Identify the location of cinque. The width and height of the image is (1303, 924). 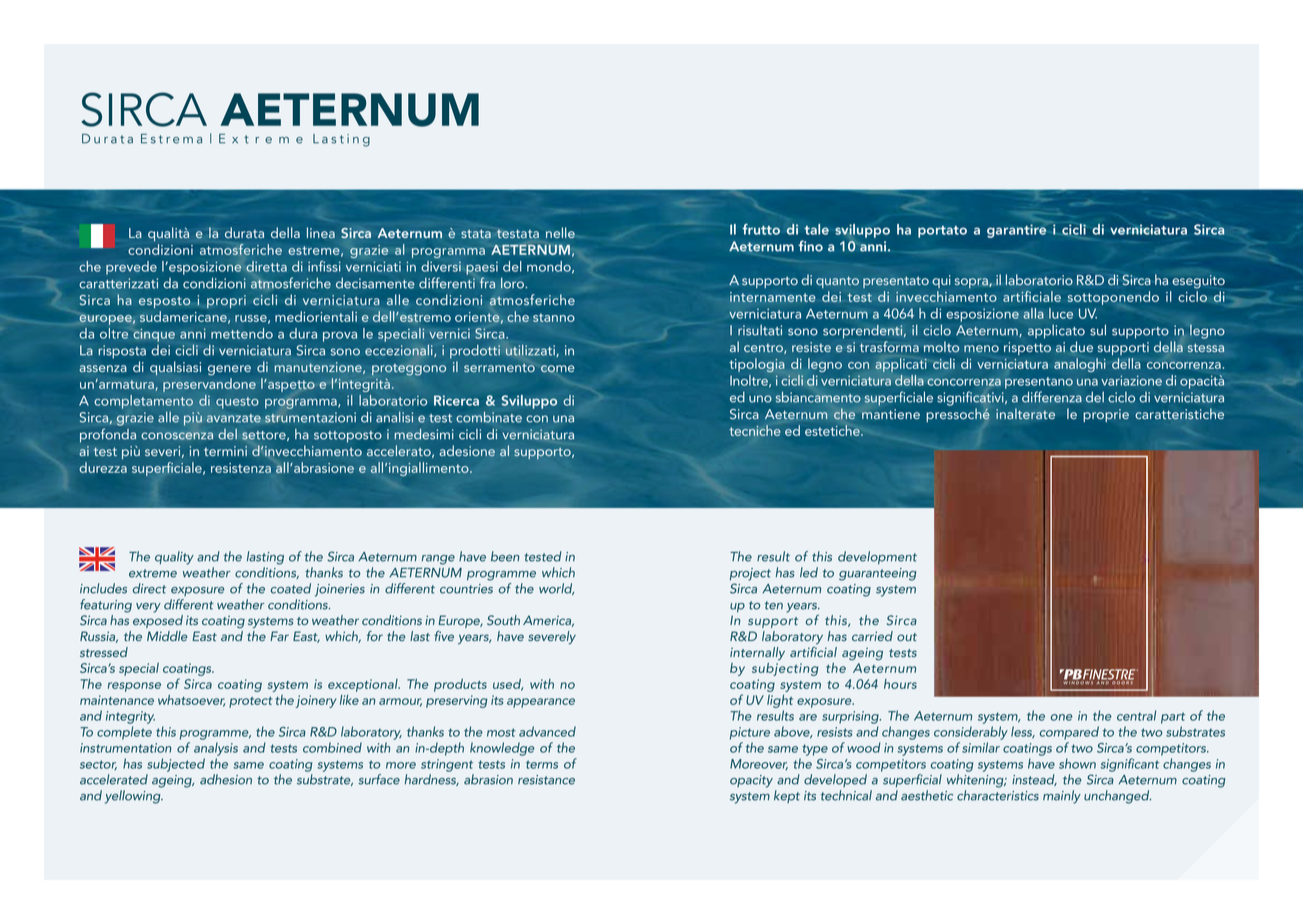
(154, 335).
